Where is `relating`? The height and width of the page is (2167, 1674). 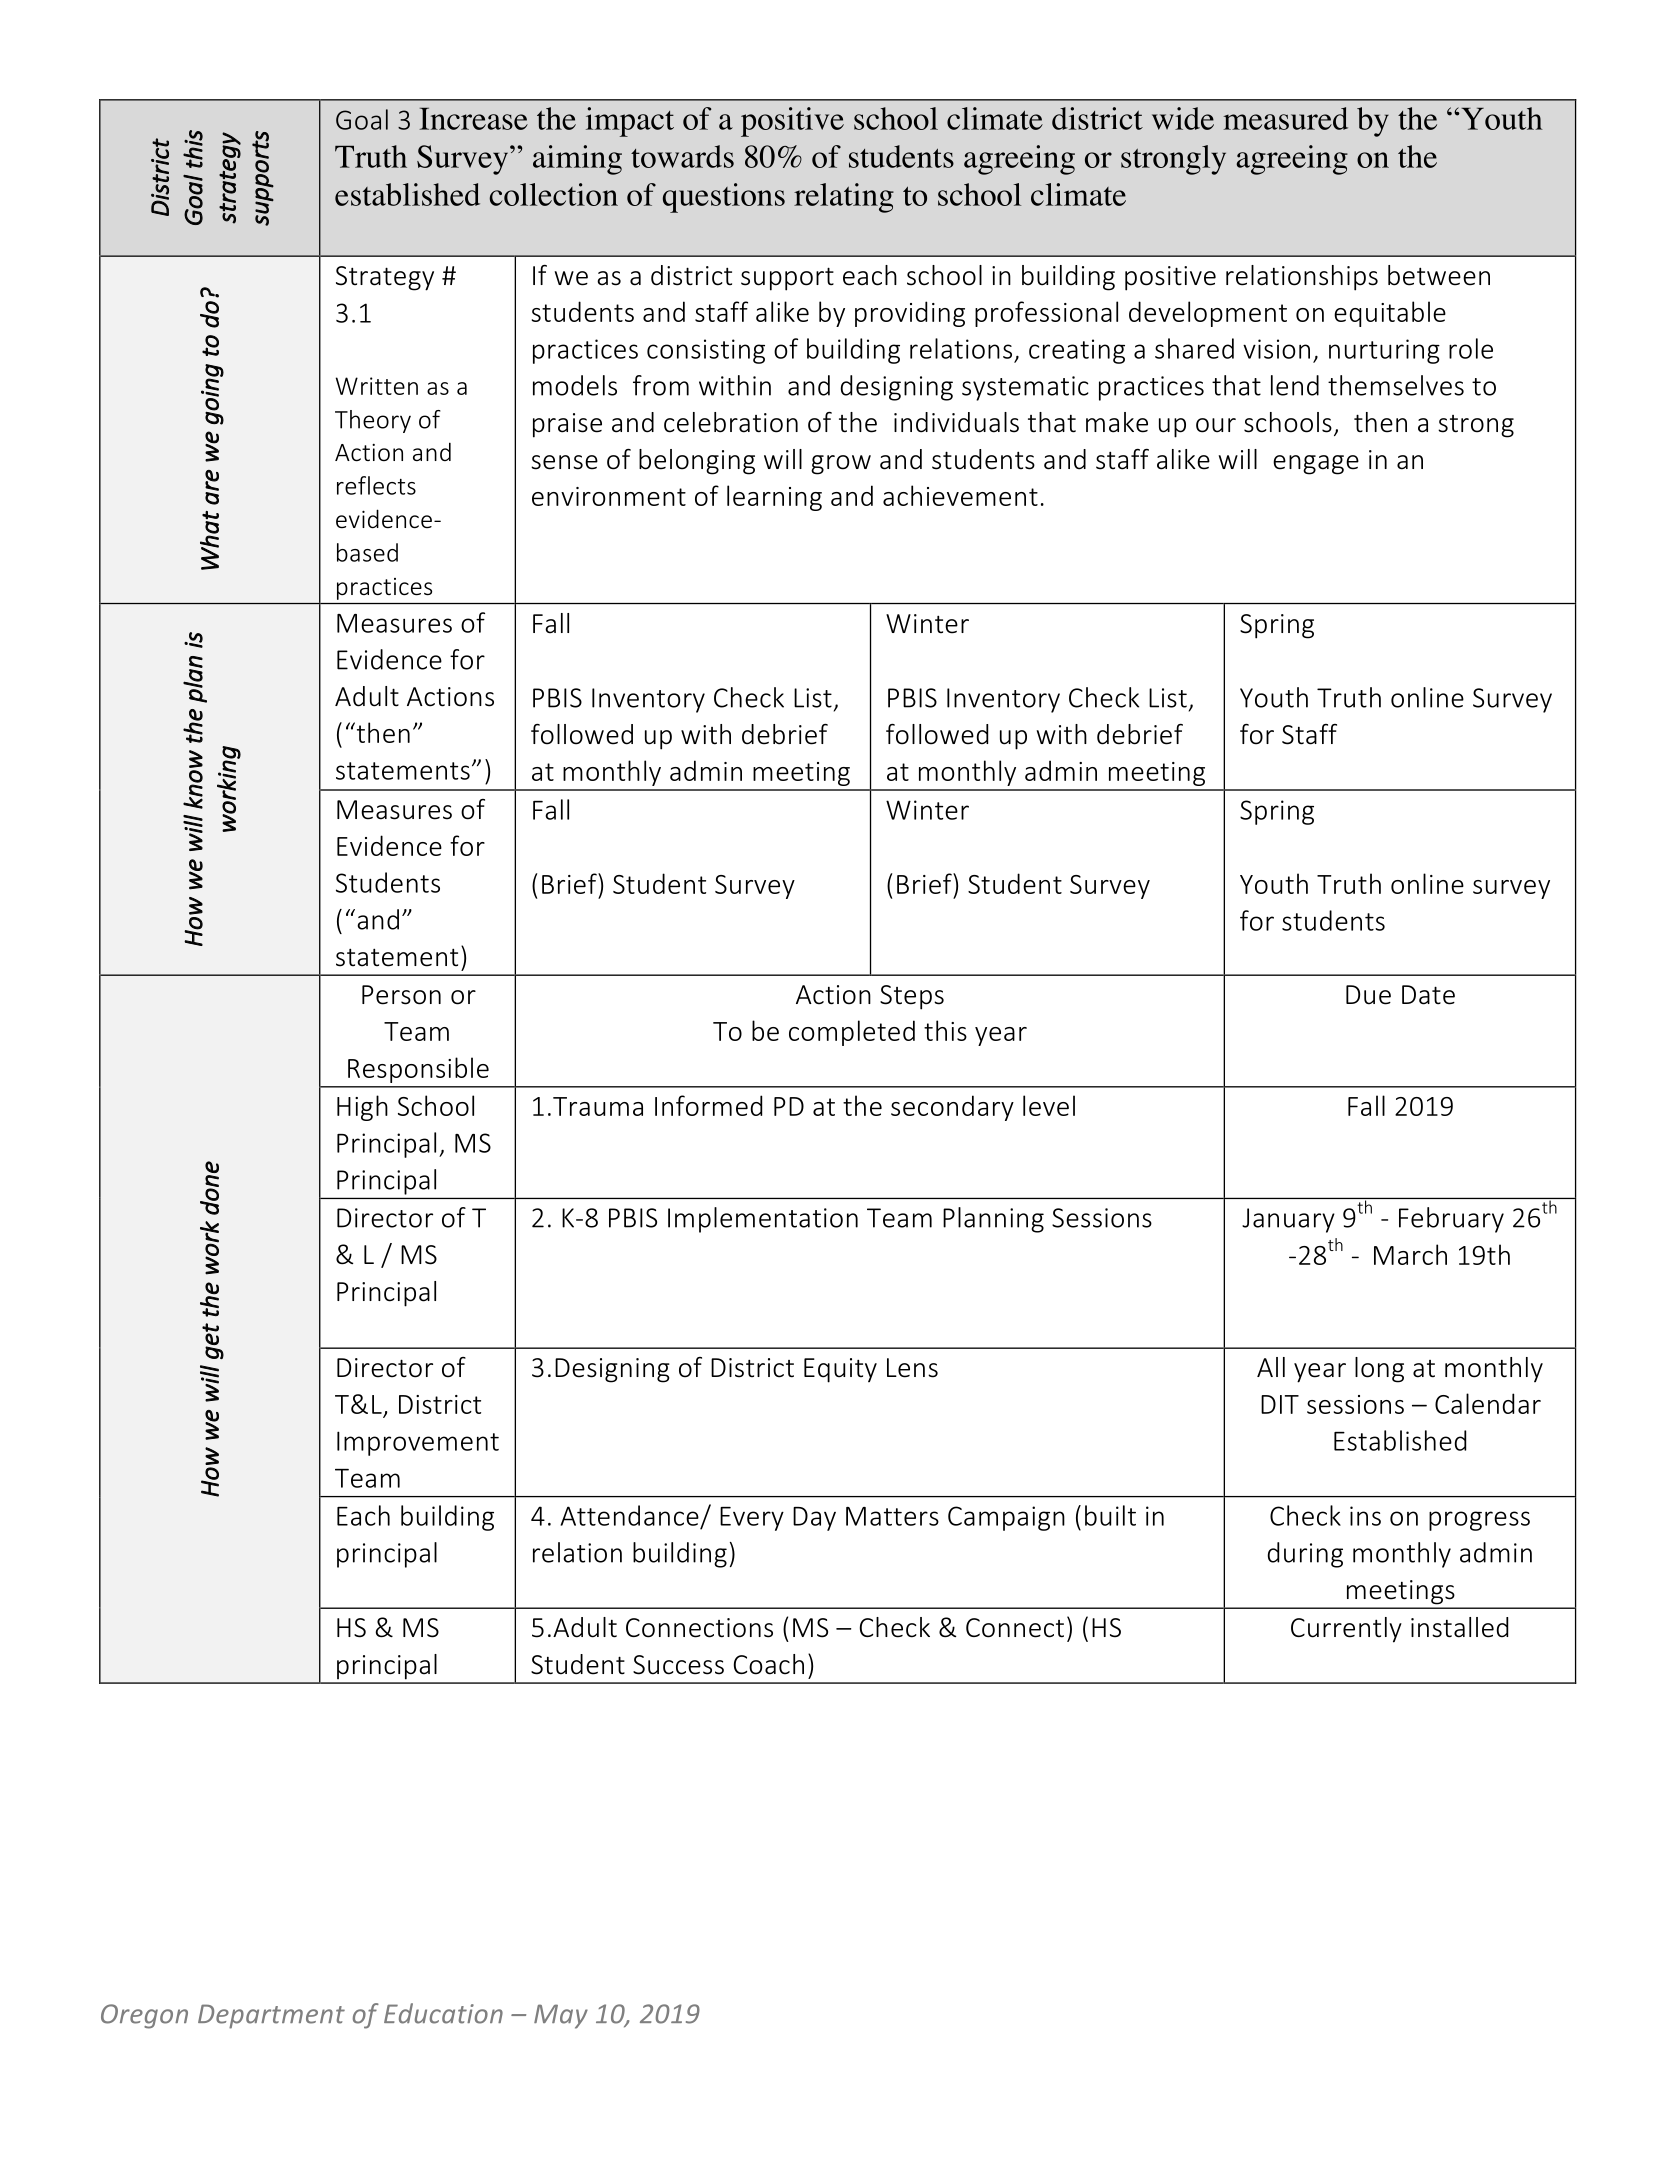
relating is located at coordinates (844, 198).
